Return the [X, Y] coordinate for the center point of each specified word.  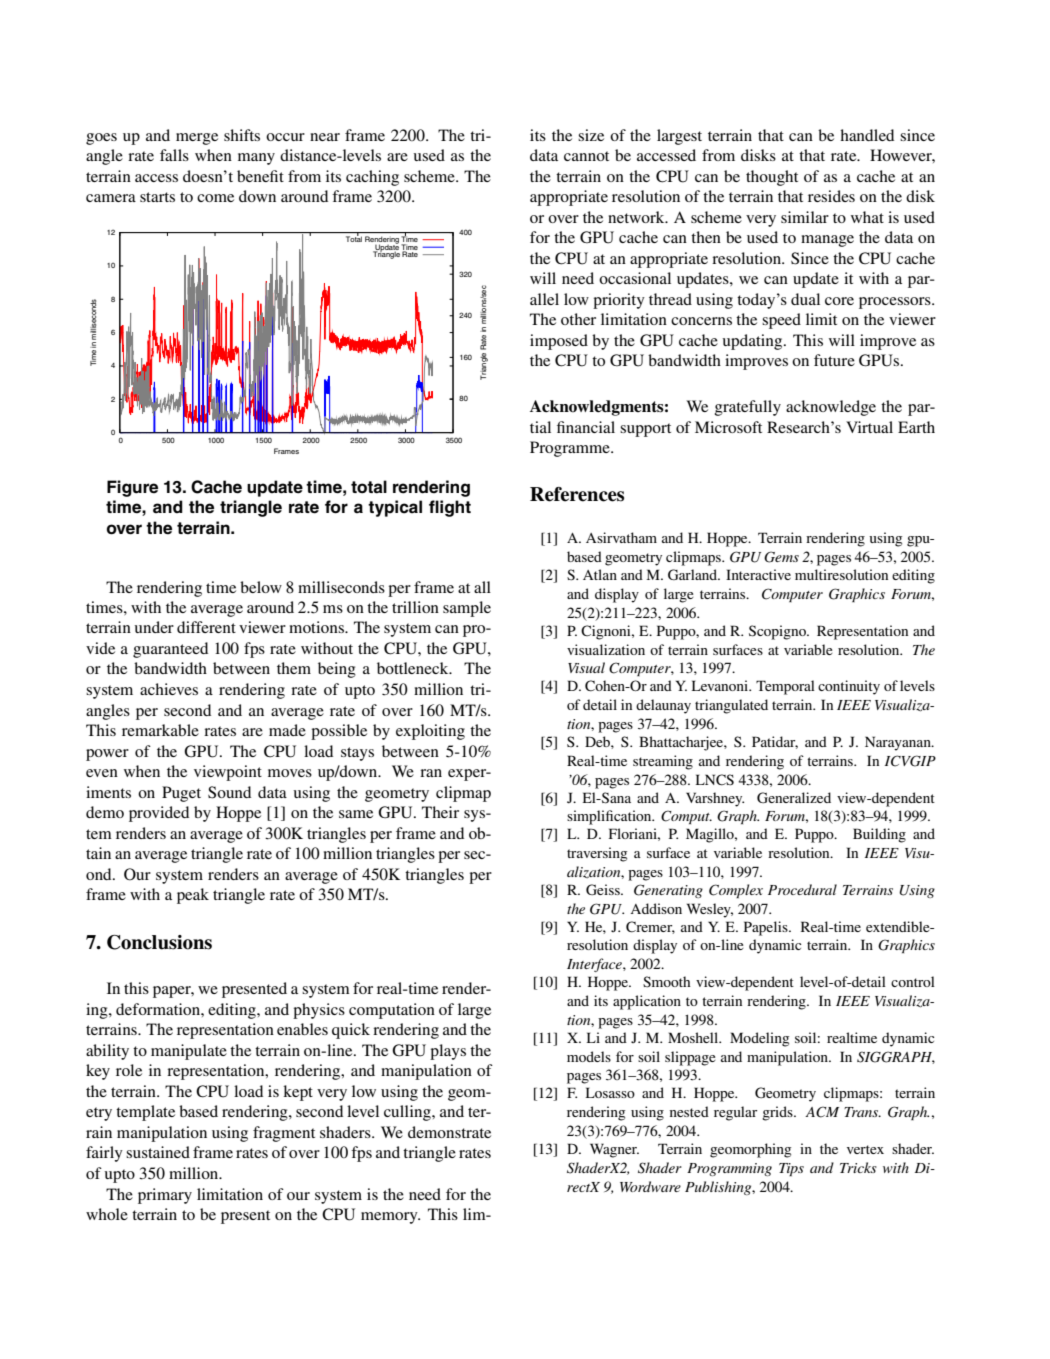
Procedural [802, 889]
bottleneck [414, 668]
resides [831, 196]
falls [174, 155]
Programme [571, 449]
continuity [849, 687]
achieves [169, 689]
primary [165, 1196]
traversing [597, 854]
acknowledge [831, 408]
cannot [586, 156]
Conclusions [159, 942]
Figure [132, 488]
